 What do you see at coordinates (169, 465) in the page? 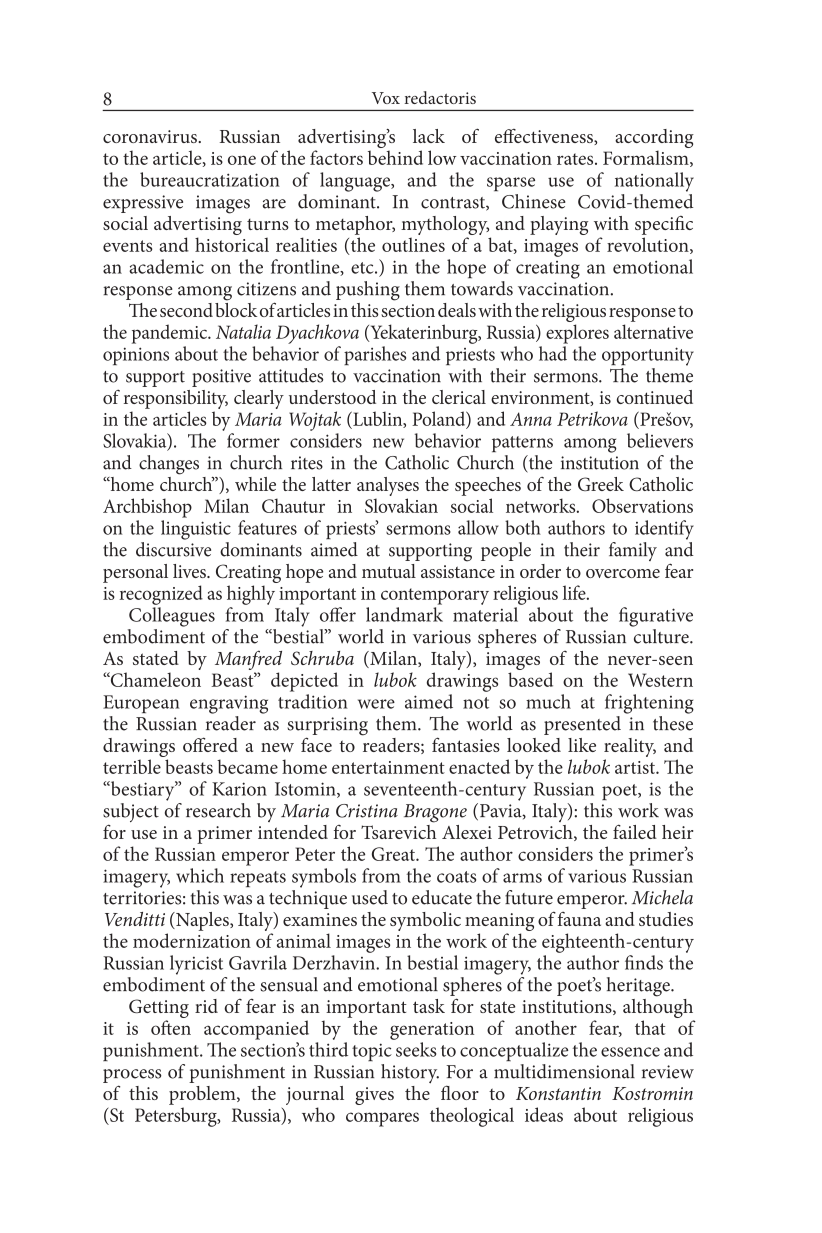
I see `changes` at bounding box center [169, 465].
